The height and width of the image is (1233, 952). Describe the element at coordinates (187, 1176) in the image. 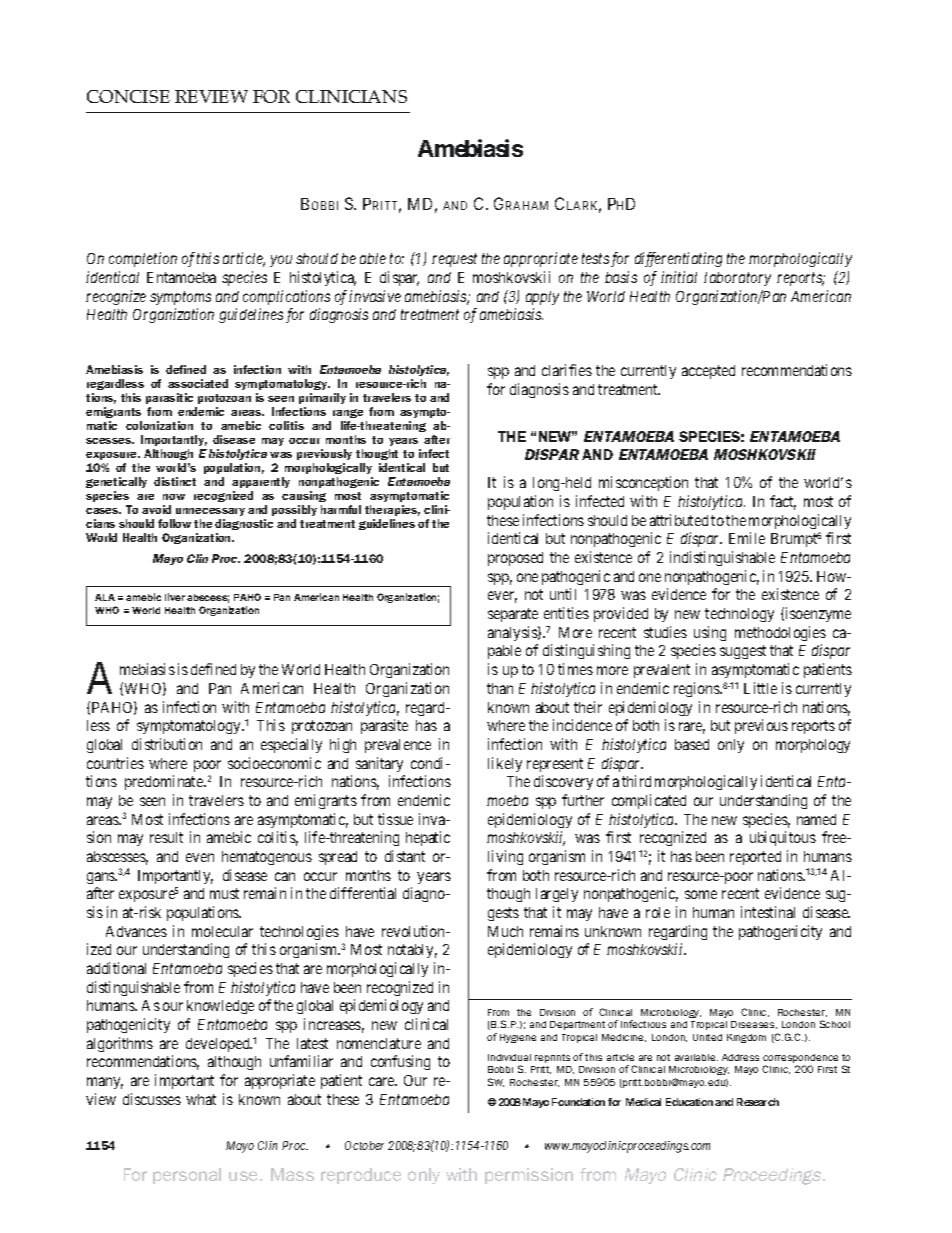

I see `personal` at that location.
